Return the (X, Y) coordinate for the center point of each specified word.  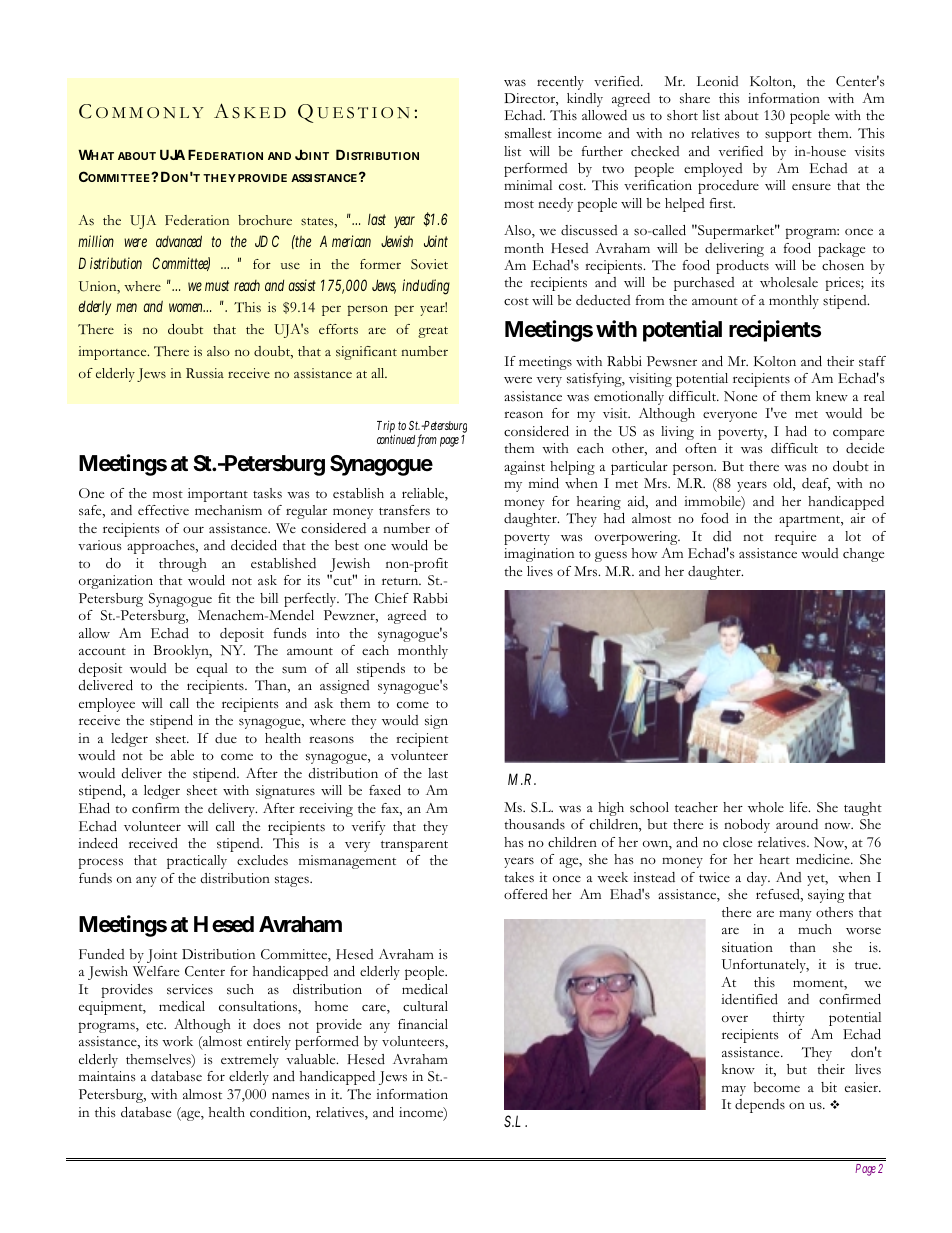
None (740, 396)
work (177, 1041)
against (524, 468)
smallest (528, 133)
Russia (205, 373)
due (226, 738)
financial (423, 1024)
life (799, 807)
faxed (385, 790)
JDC (267, 241)
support (788, 136)
